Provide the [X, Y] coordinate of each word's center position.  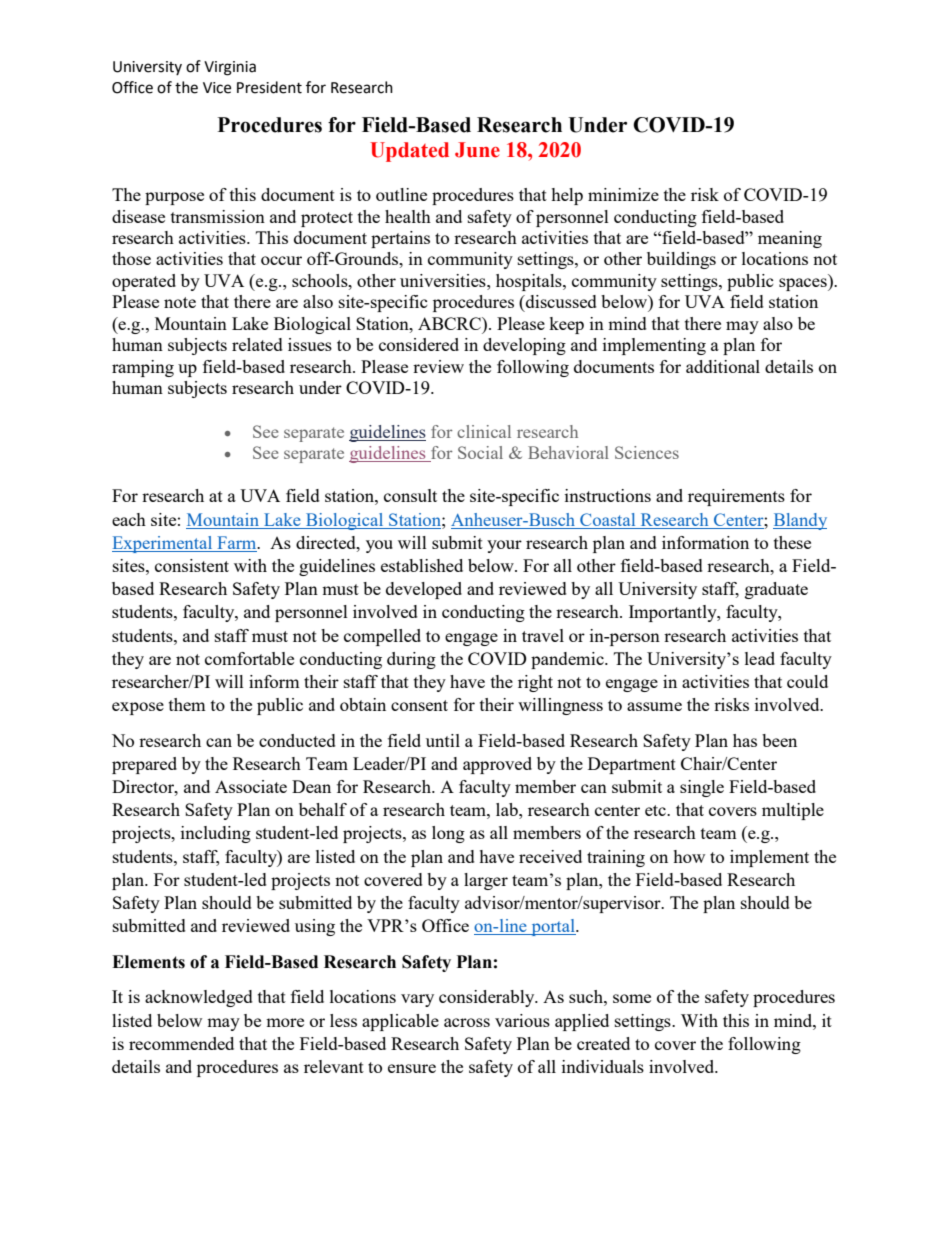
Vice [217, 88]
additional [723, 366]
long [448, 834]
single [702, 788]
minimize [623, 194]
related [257, 344]
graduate [776, 590]
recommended [181, 1043]
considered [419, 344]
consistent [192, 565]
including [216, 834]
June [477, 150]
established [422, 565]
